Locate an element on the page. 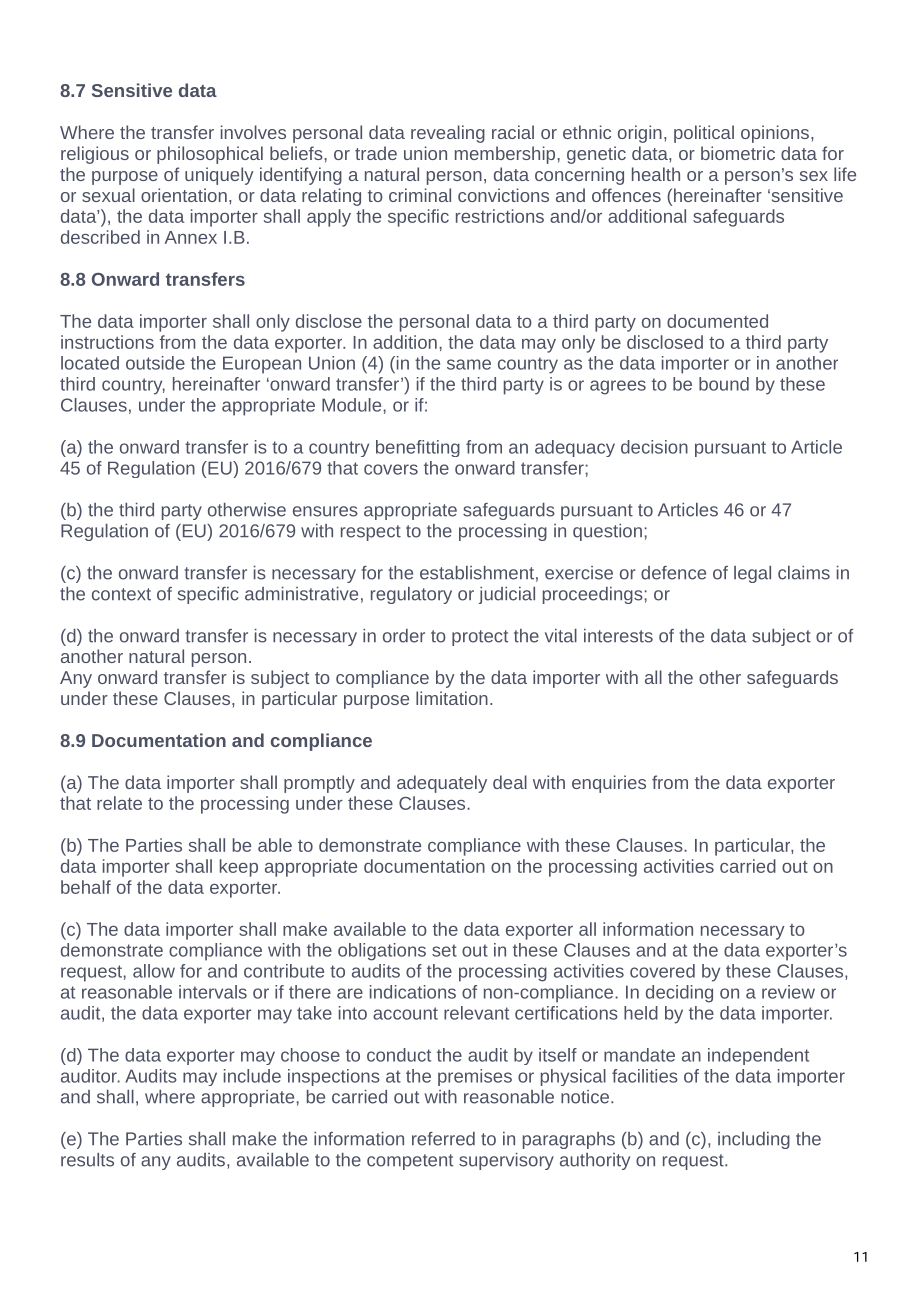 The width and height of the document is (924, 1308). biometric is located at coordinates (738, 153).
